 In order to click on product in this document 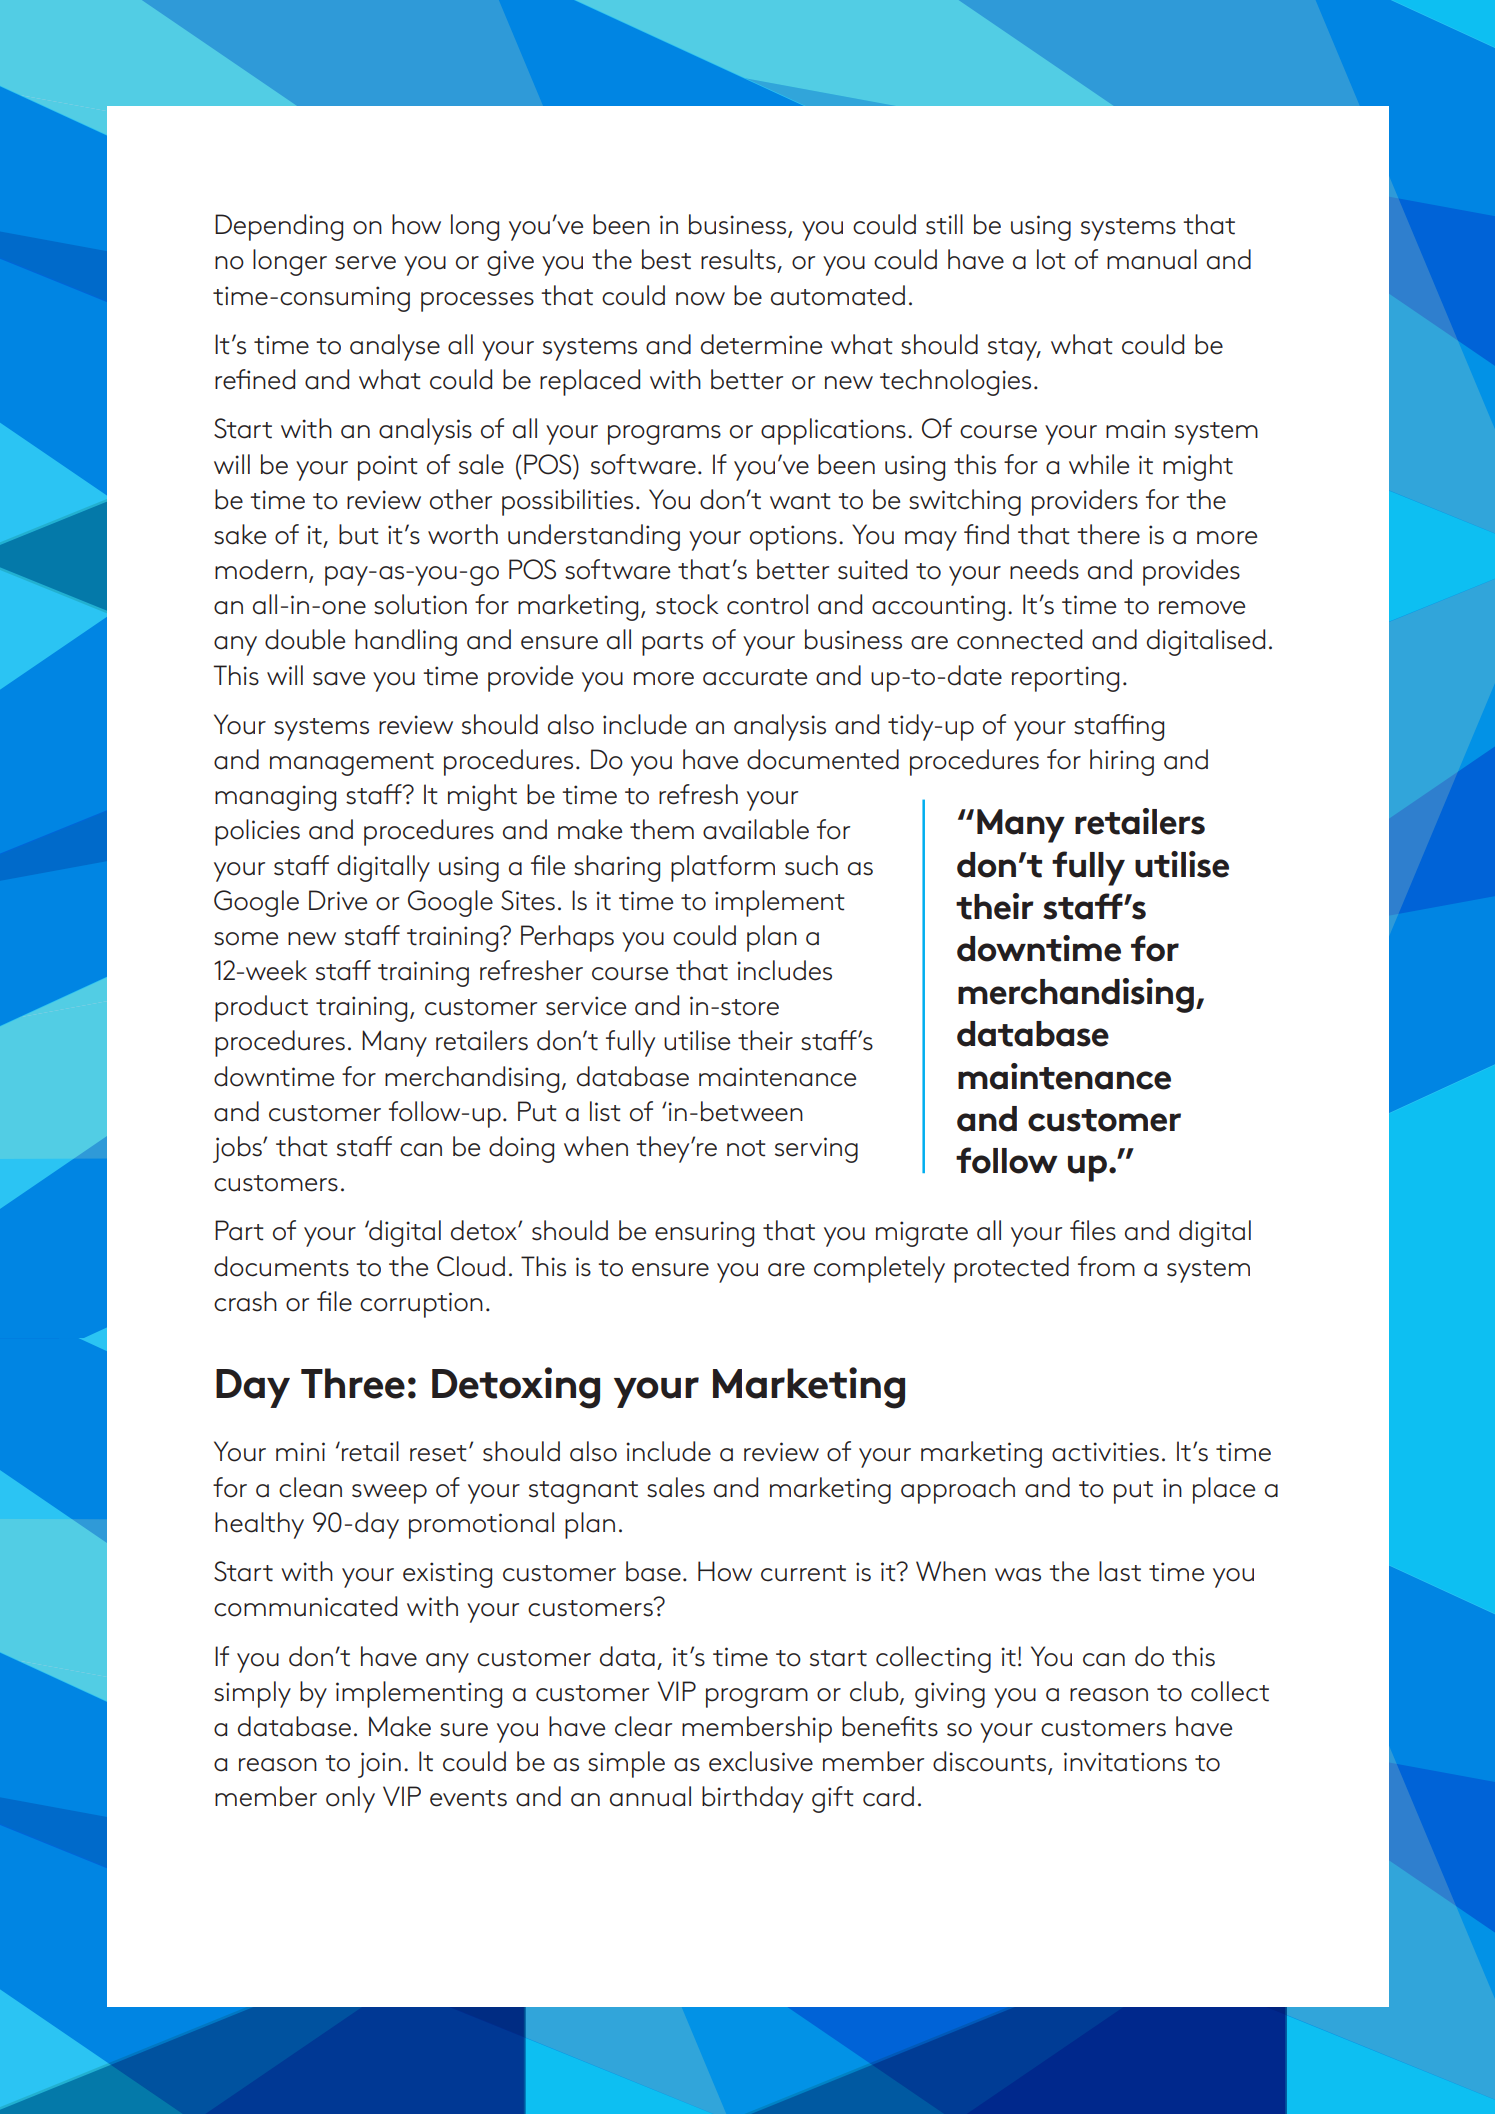, I will do `click(261, 1008)`.
